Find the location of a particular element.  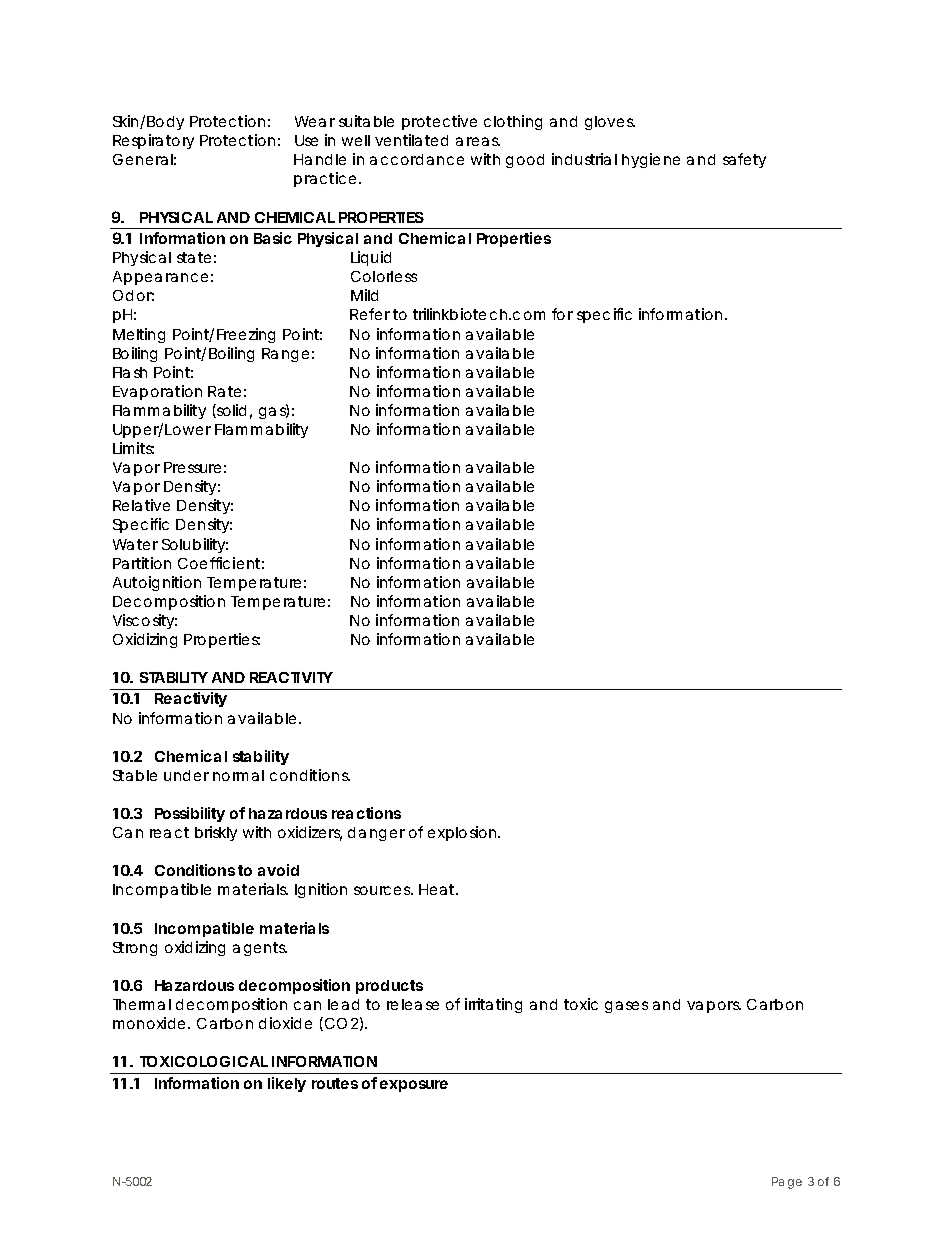

safety is located at coordinates (744, 160).
